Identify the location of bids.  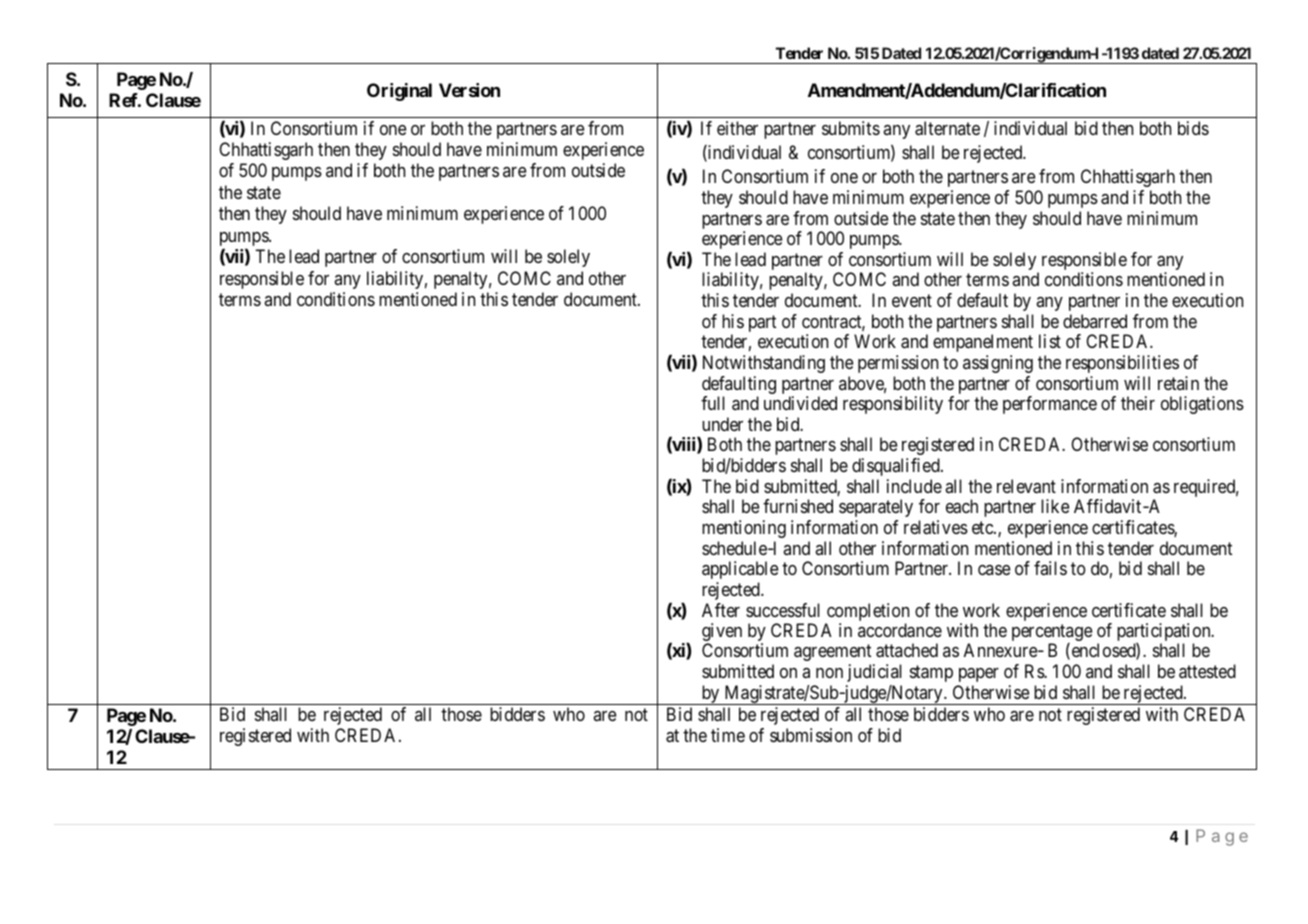
(1193, 128).
